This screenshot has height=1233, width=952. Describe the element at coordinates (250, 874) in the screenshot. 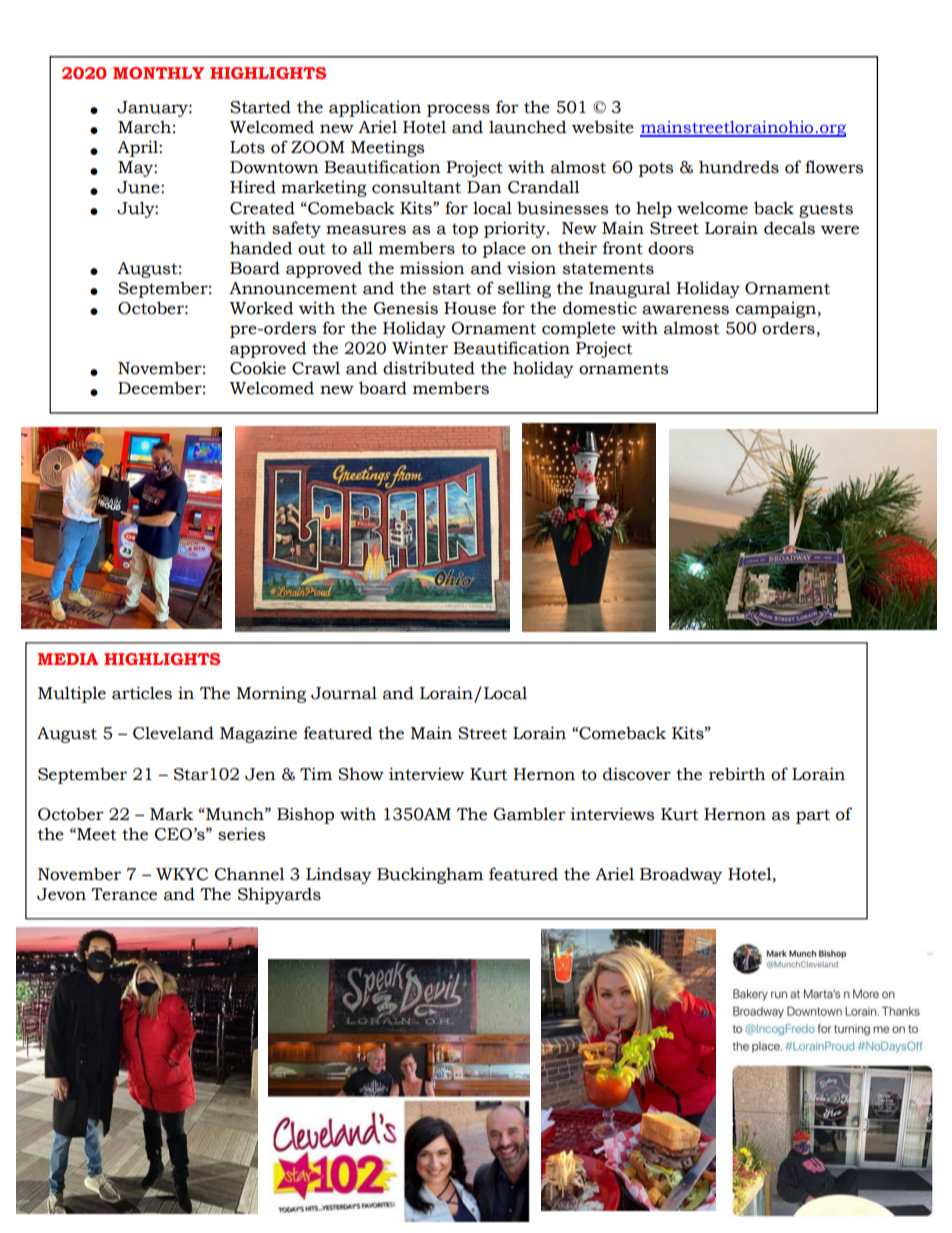

I see `Channel` at that location.
